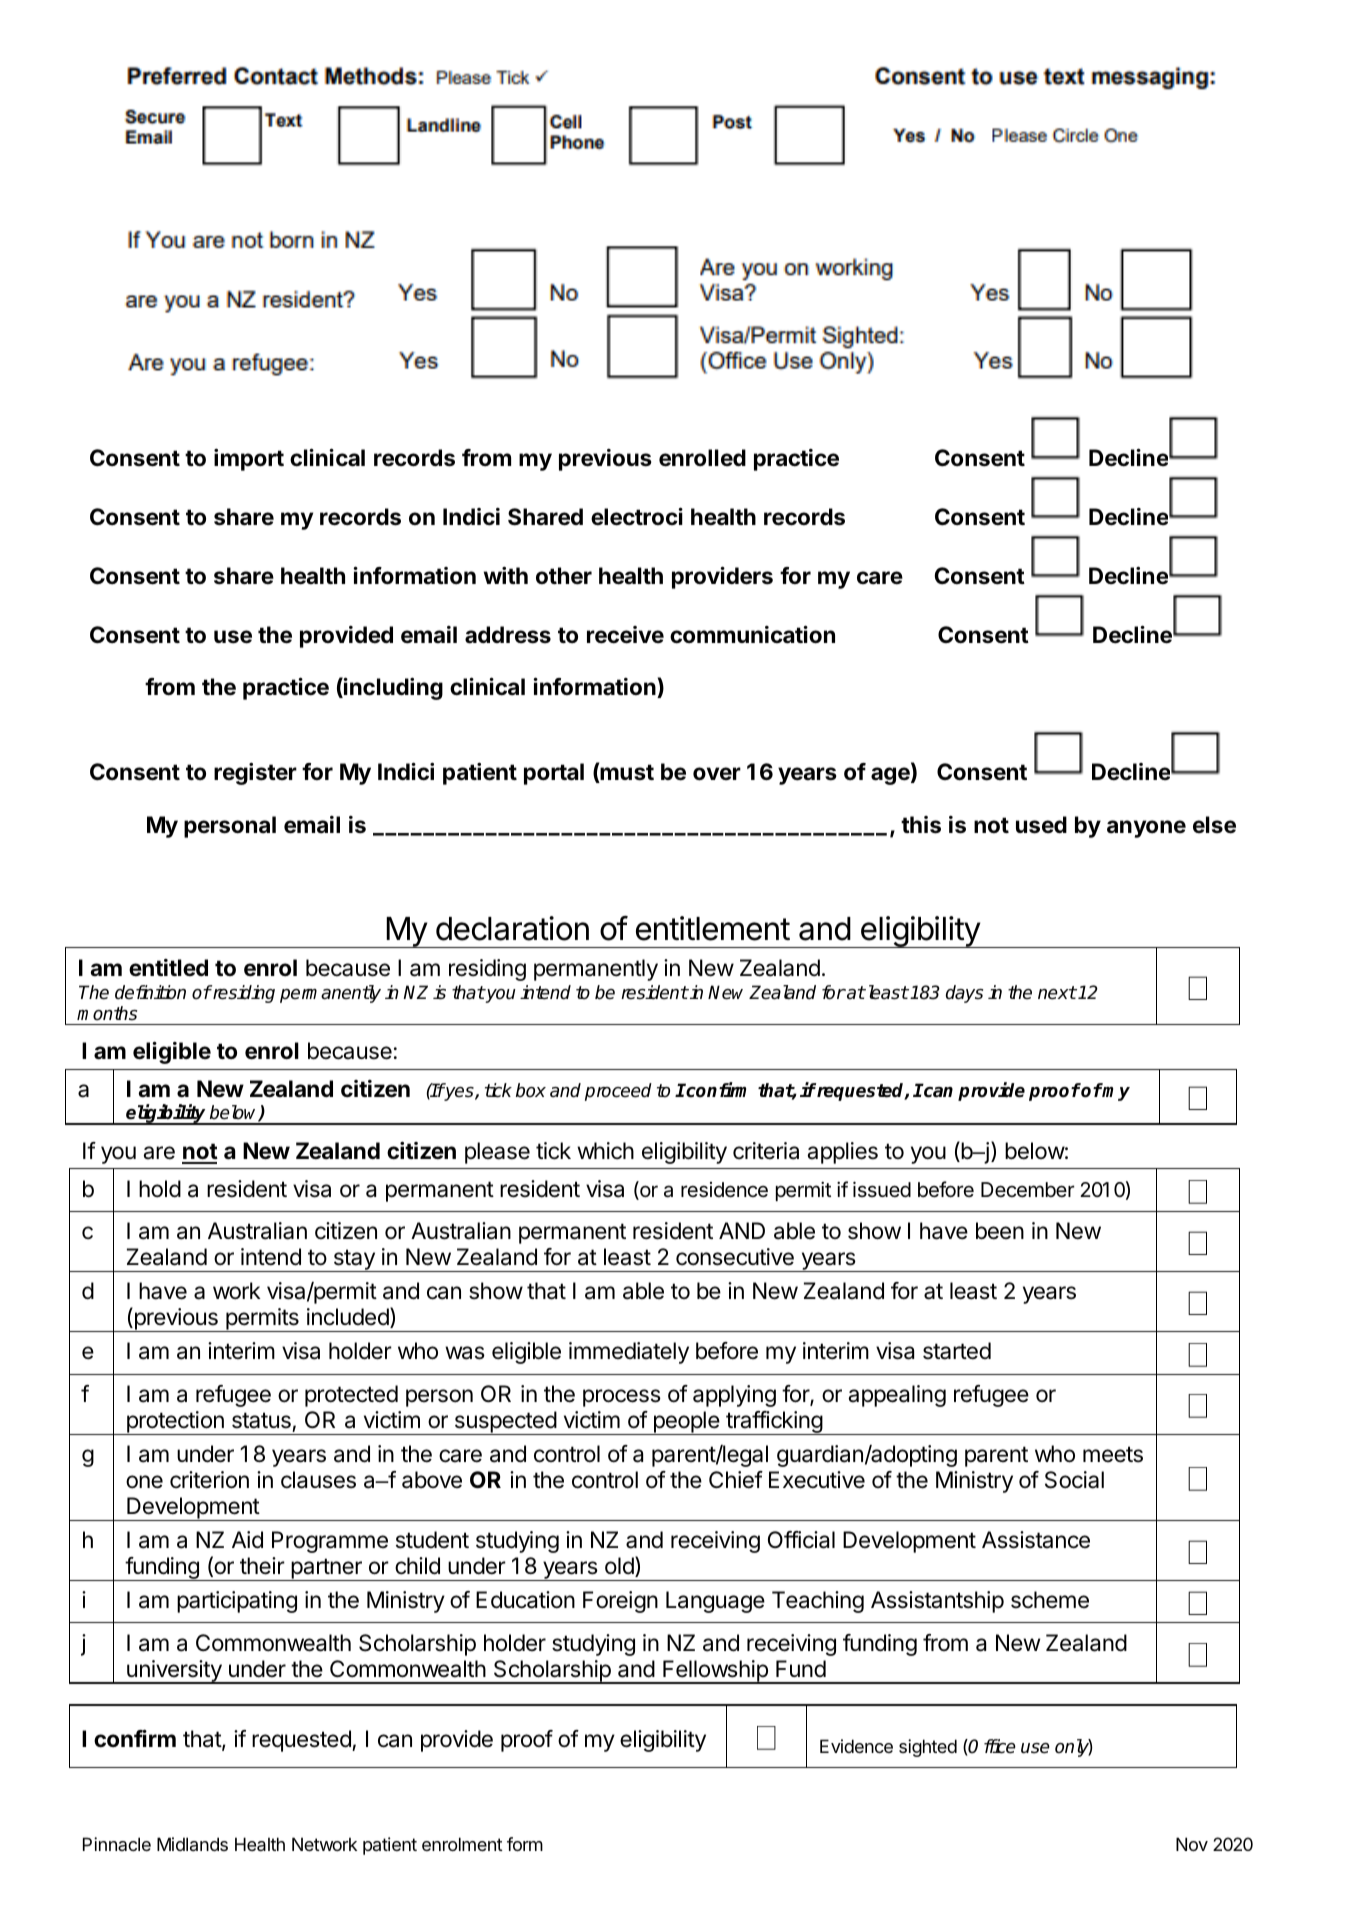 This image has height=1906, width=1347. What do you see at coordinates (618, 1092) in the image?
I see `proceed` at bounding box center [618, 1092].
